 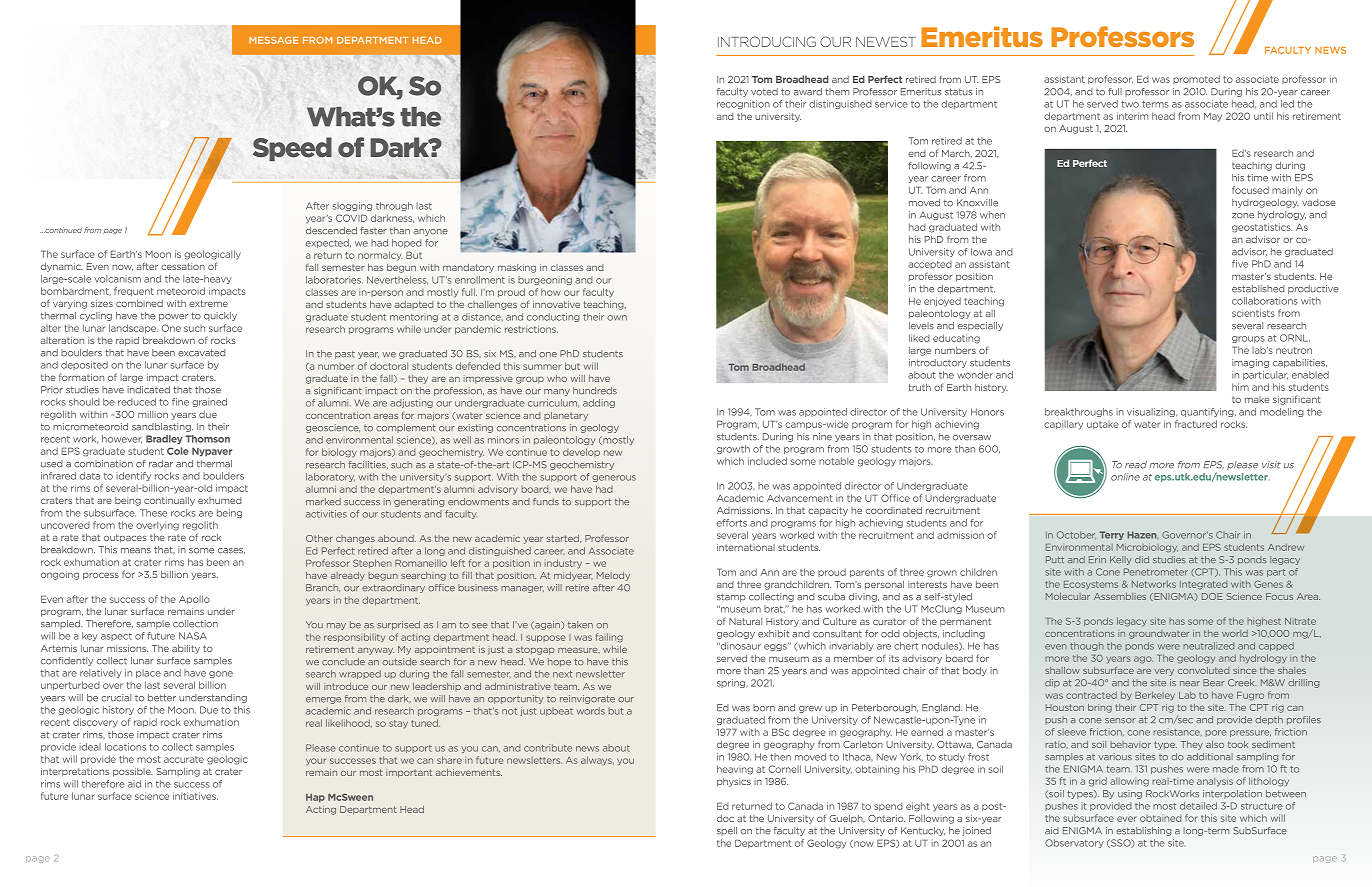 What do you see at coordinates (733, 449) in the document?
I see `growth` at bounding box center [733, 449].
